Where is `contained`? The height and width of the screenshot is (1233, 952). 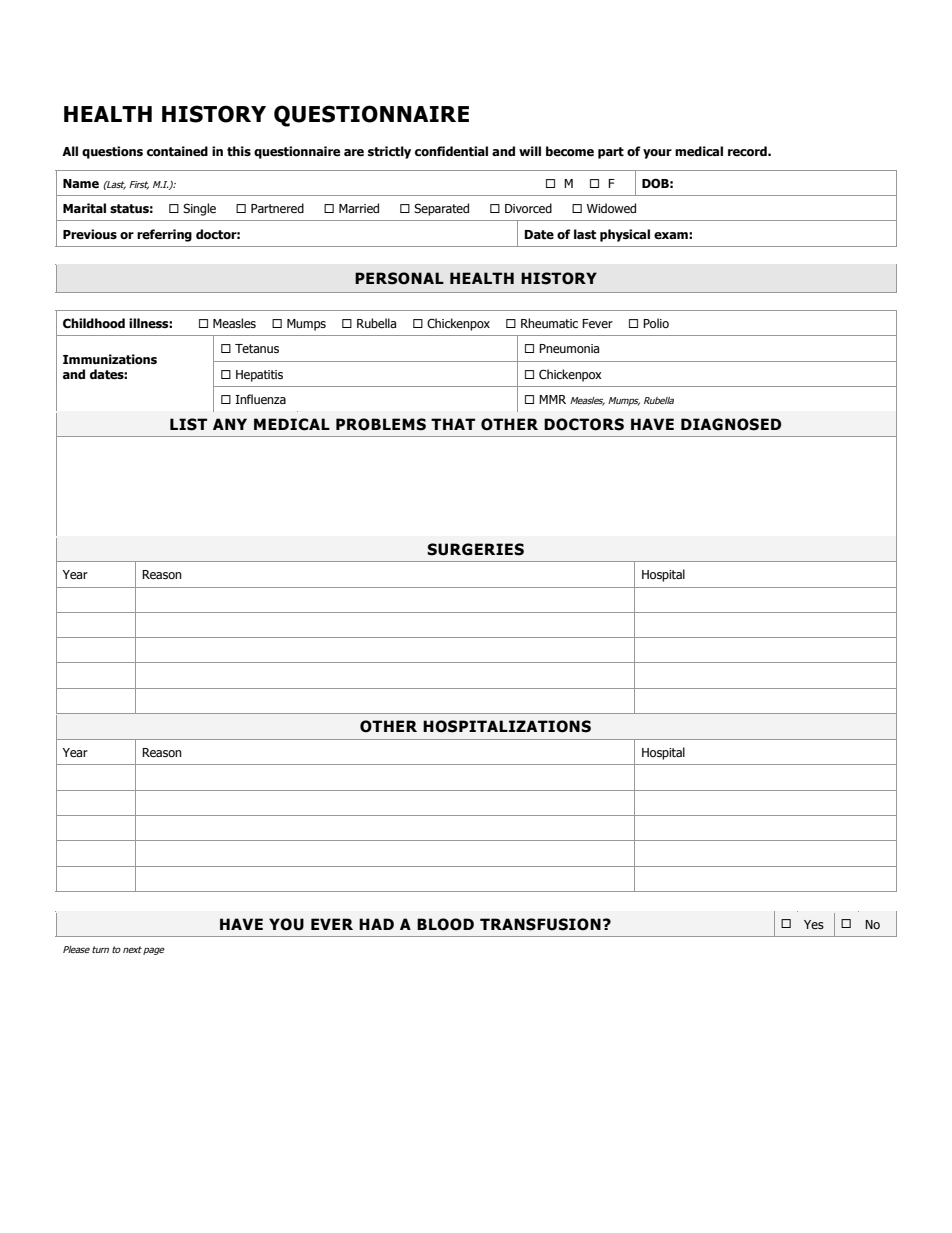
contained is located at coordinates (177, 151).
